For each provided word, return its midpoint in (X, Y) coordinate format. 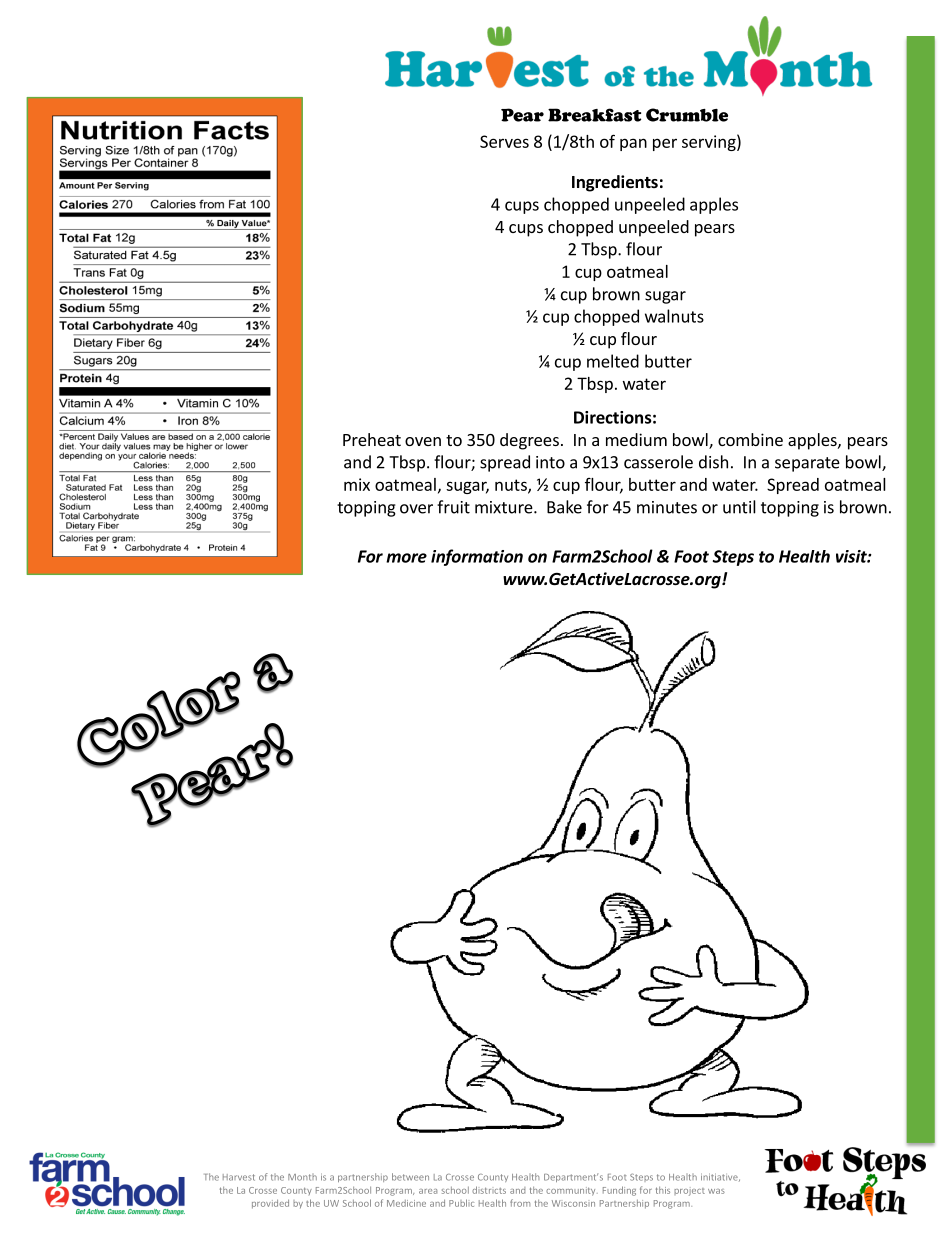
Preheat (372, 439)
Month (302, 1177)
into (550, 462)
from (520, 1203)
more (406, 558)
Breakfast (594, 115)
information (477, 557)
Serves (504, 141)
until (739, 507)
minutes (667, 507)
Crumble (687, 115)
